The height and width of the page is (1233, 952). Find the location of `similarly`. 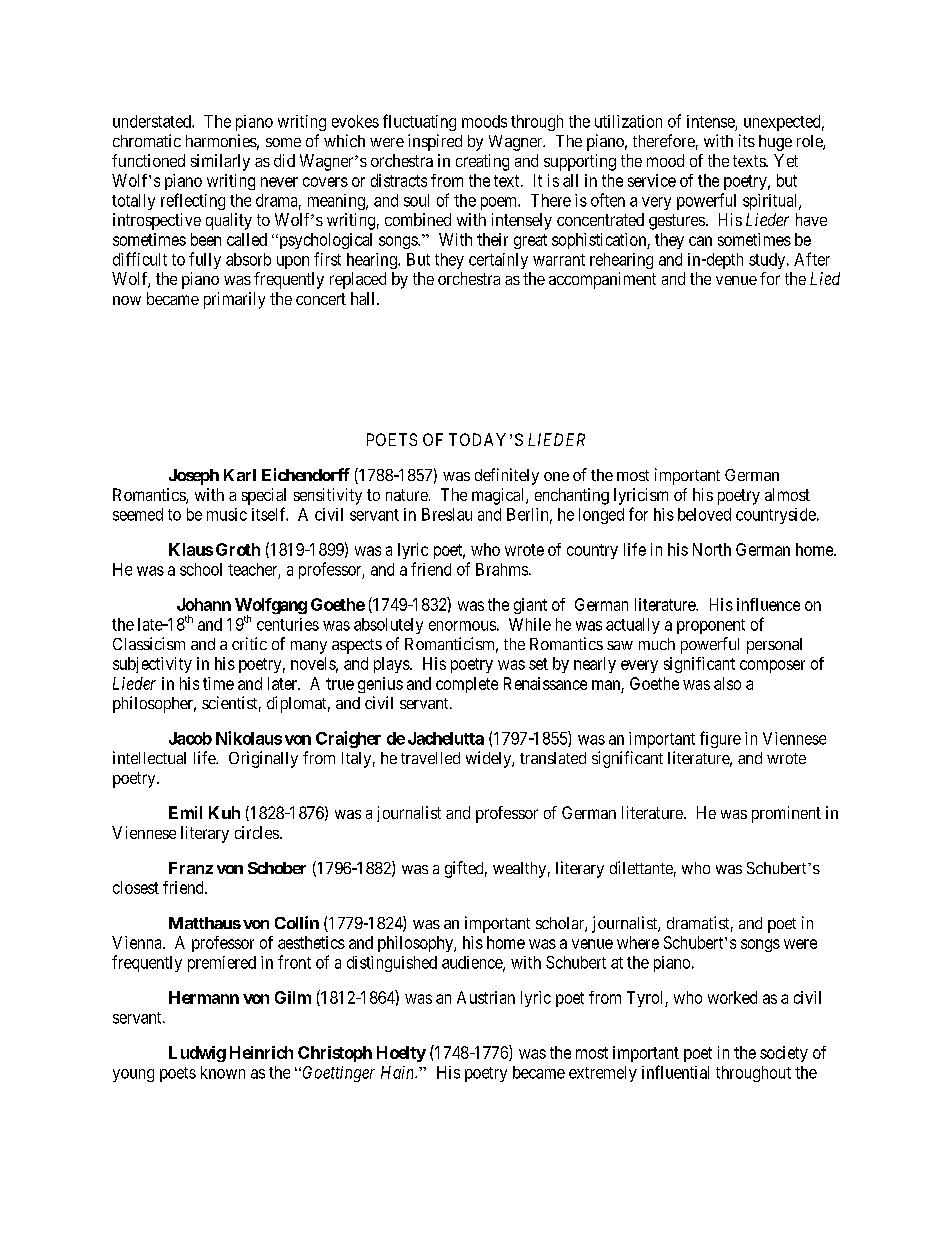

similarly is located at coordinates (220, 162).
